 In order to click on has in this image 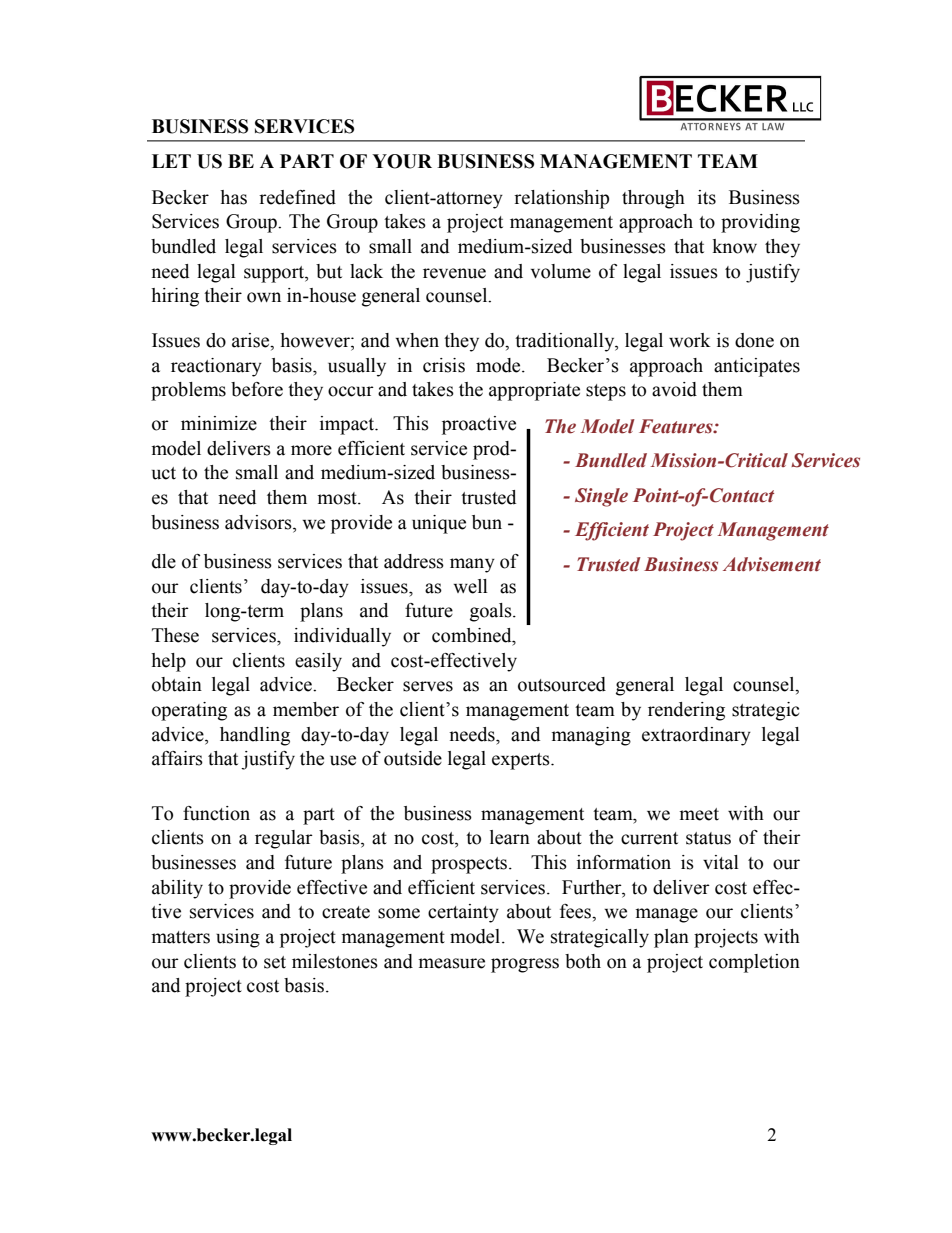, I will do `click(233, 197)`.
